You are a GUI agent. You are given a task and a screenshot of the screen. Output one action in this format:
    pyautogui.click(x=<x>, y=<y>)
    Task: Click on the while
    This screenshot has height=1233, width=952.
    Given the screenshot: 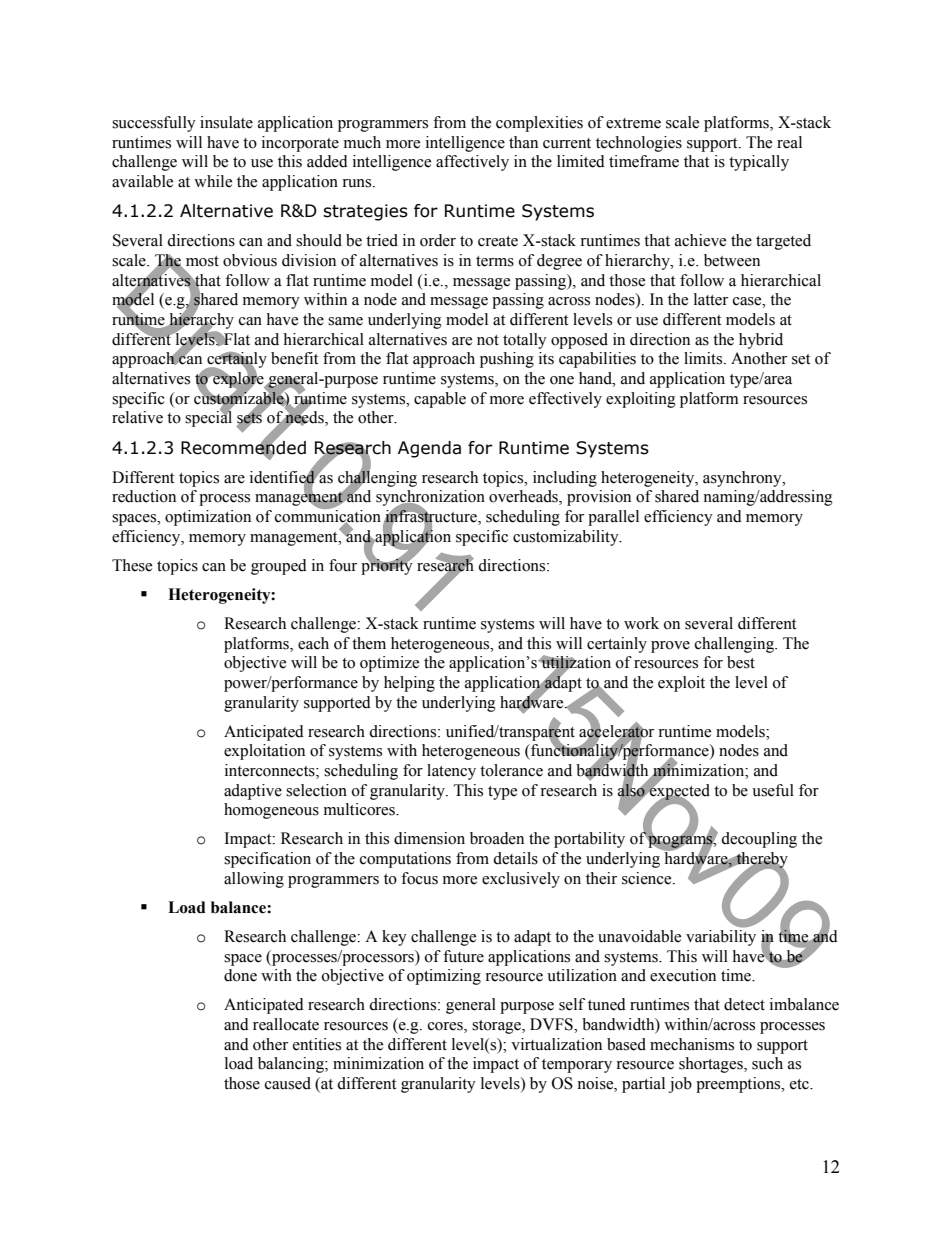 What is the action you would take?
    pyautogui.click(x=213, y=181)
